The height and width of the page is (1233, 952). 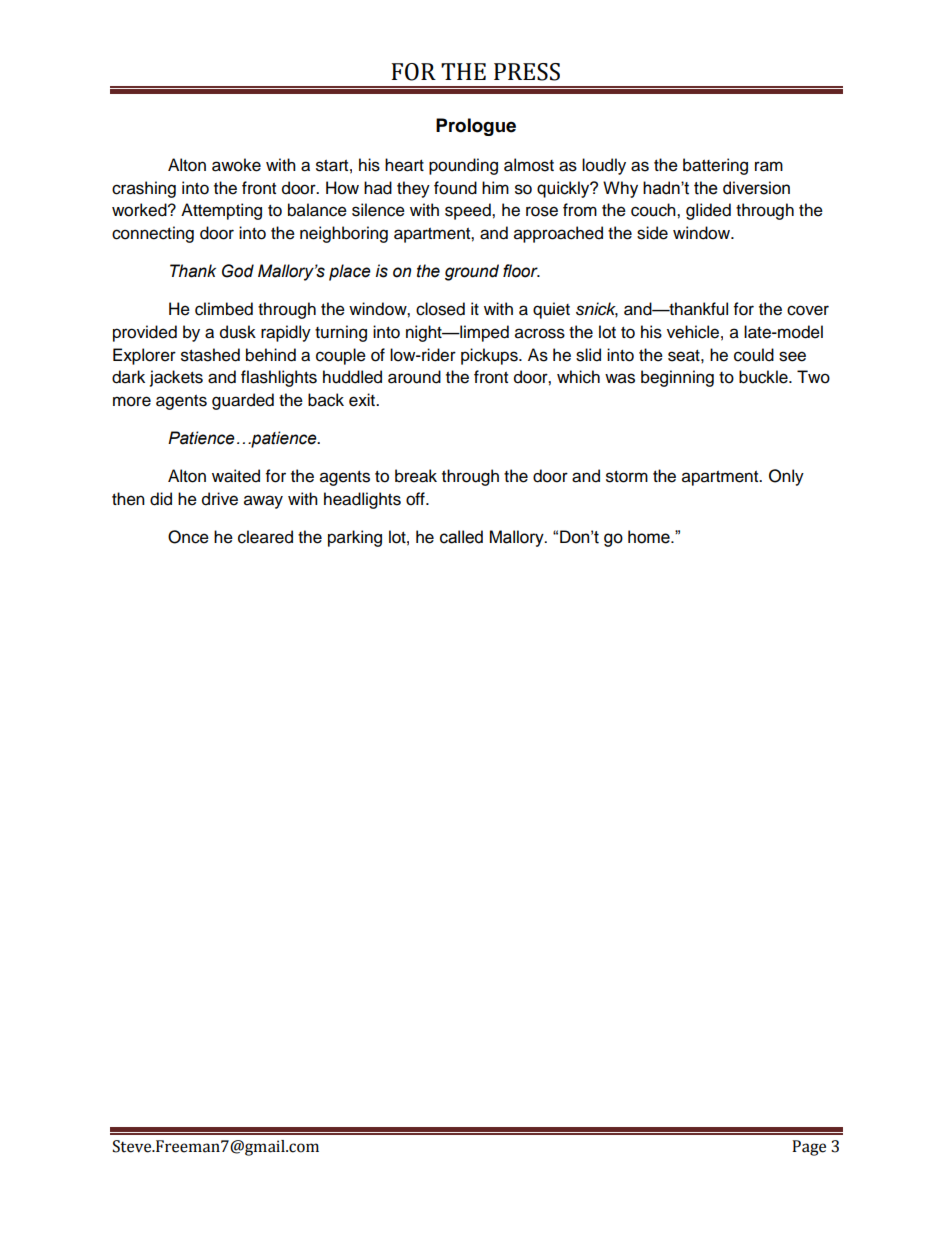 What do you see at coordinates (809, 1148) in the page?
I see `Page` at bounding box center [809, 1148].
